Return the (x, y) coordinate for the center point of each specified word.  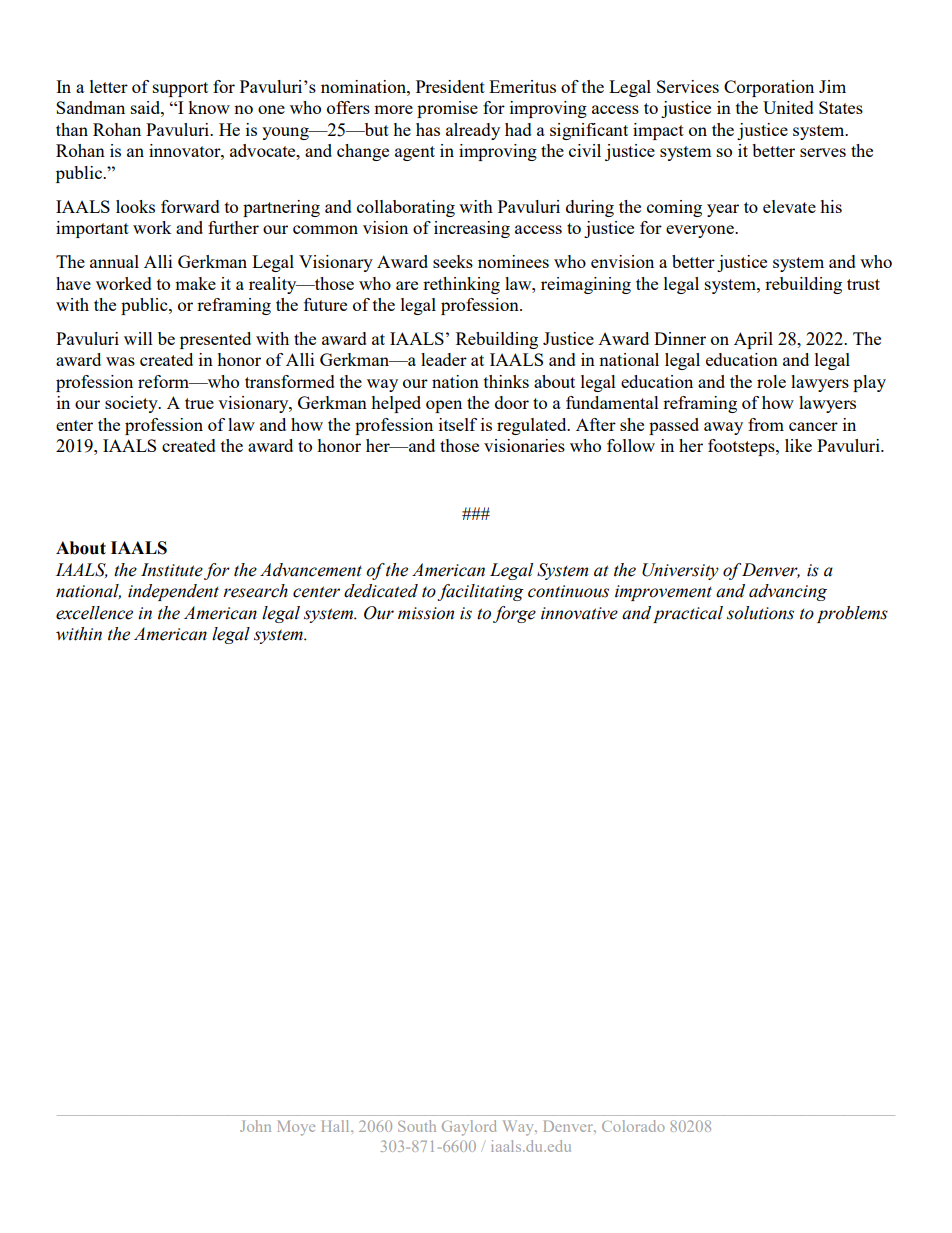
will (138, 338)
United (788, 107)
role (771, 381)
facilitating (480, 592)
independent (173, 592)
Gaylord (469, 1128)
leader (444, 359)
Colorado (633, 1126)
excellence (94, 613)
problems (852, 614)
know (209, 107)
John (255, 1126)
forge (514, 614)
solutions (760, 613)
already (473, 131)
